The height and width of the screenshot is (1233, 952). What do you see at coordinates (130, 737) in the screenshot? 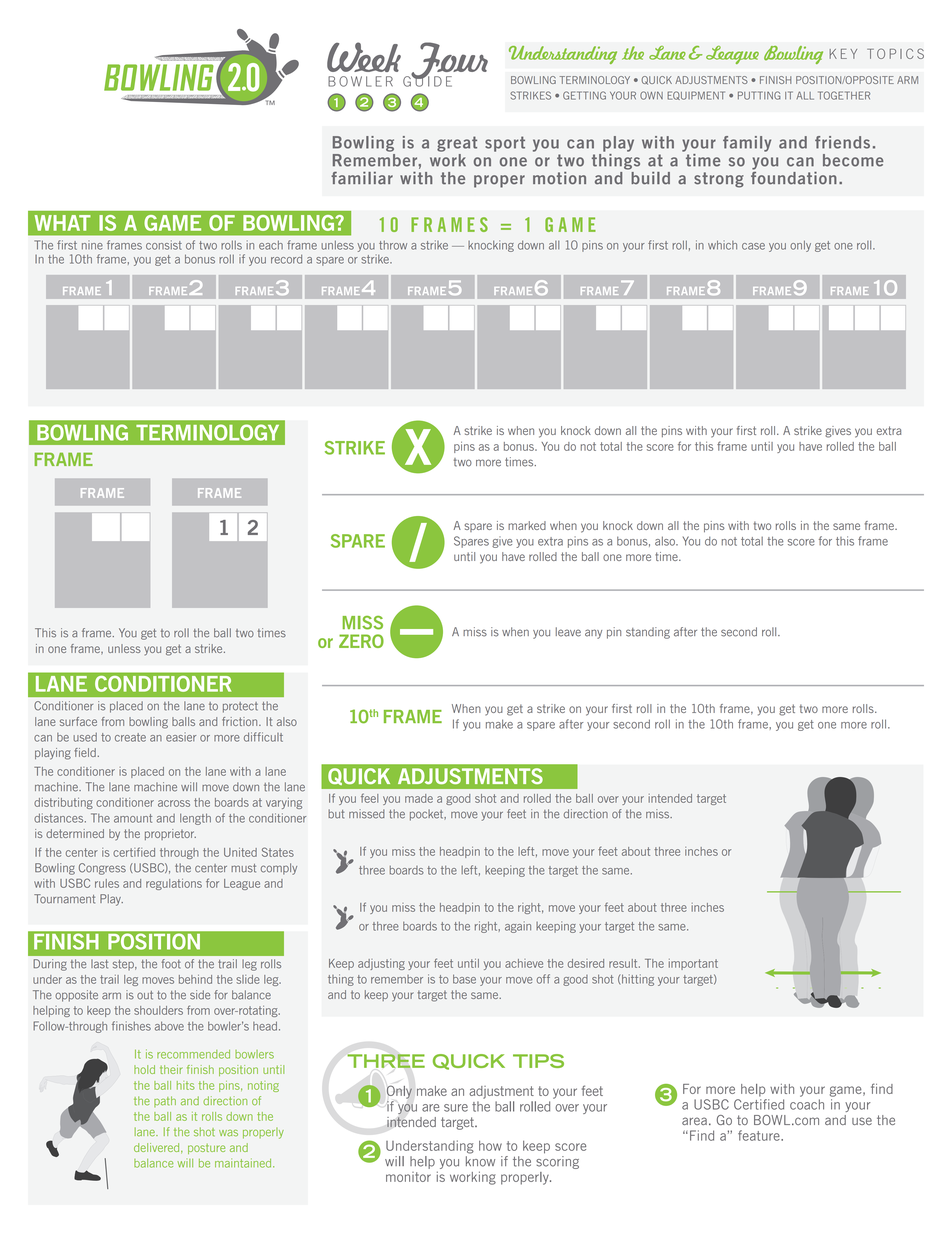
I see `create` at bounding box center [130, 737].
